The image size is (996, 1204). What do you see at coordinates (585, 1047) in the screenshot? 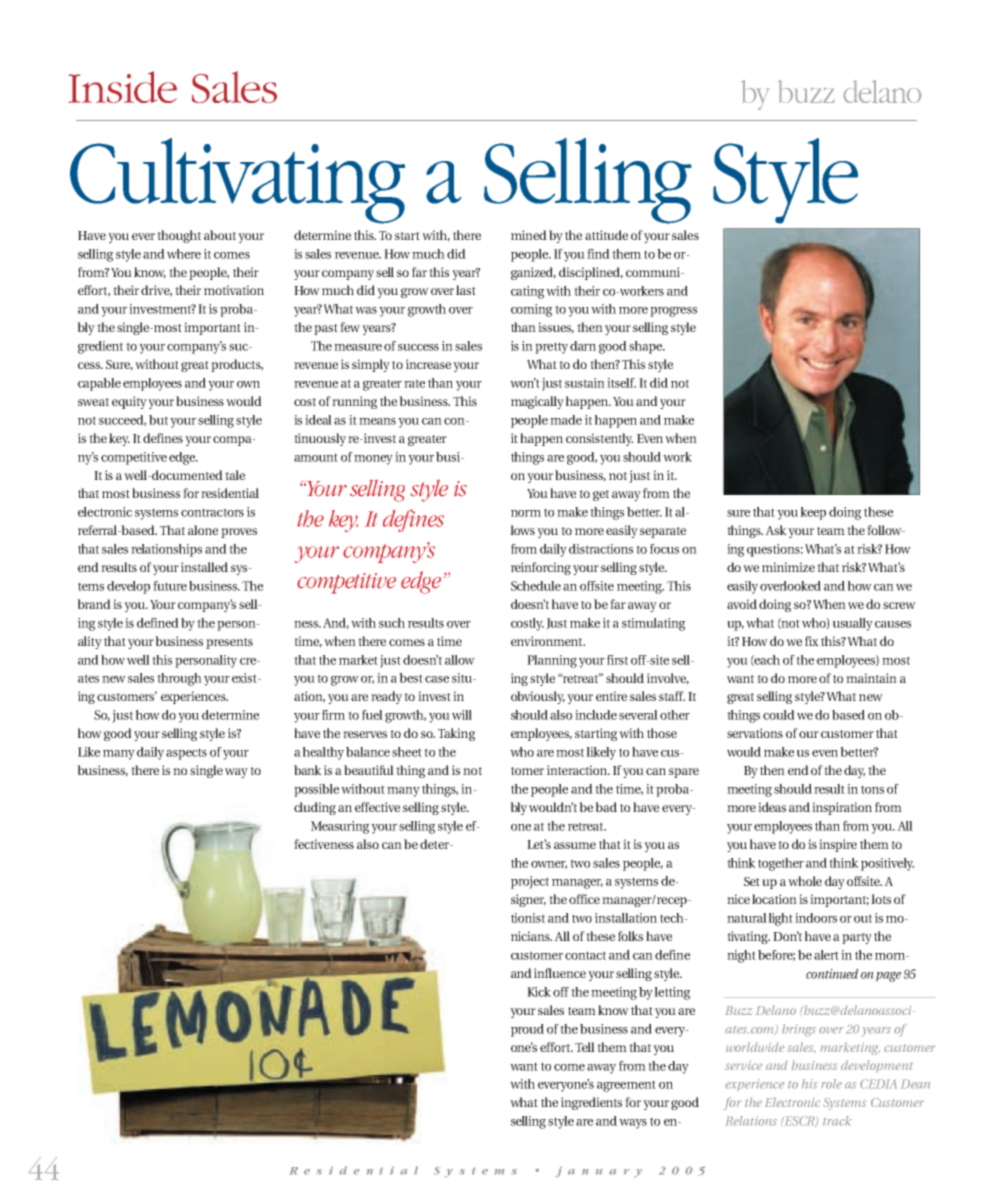
I see `Tell` at bounding box center [585, 1047].
